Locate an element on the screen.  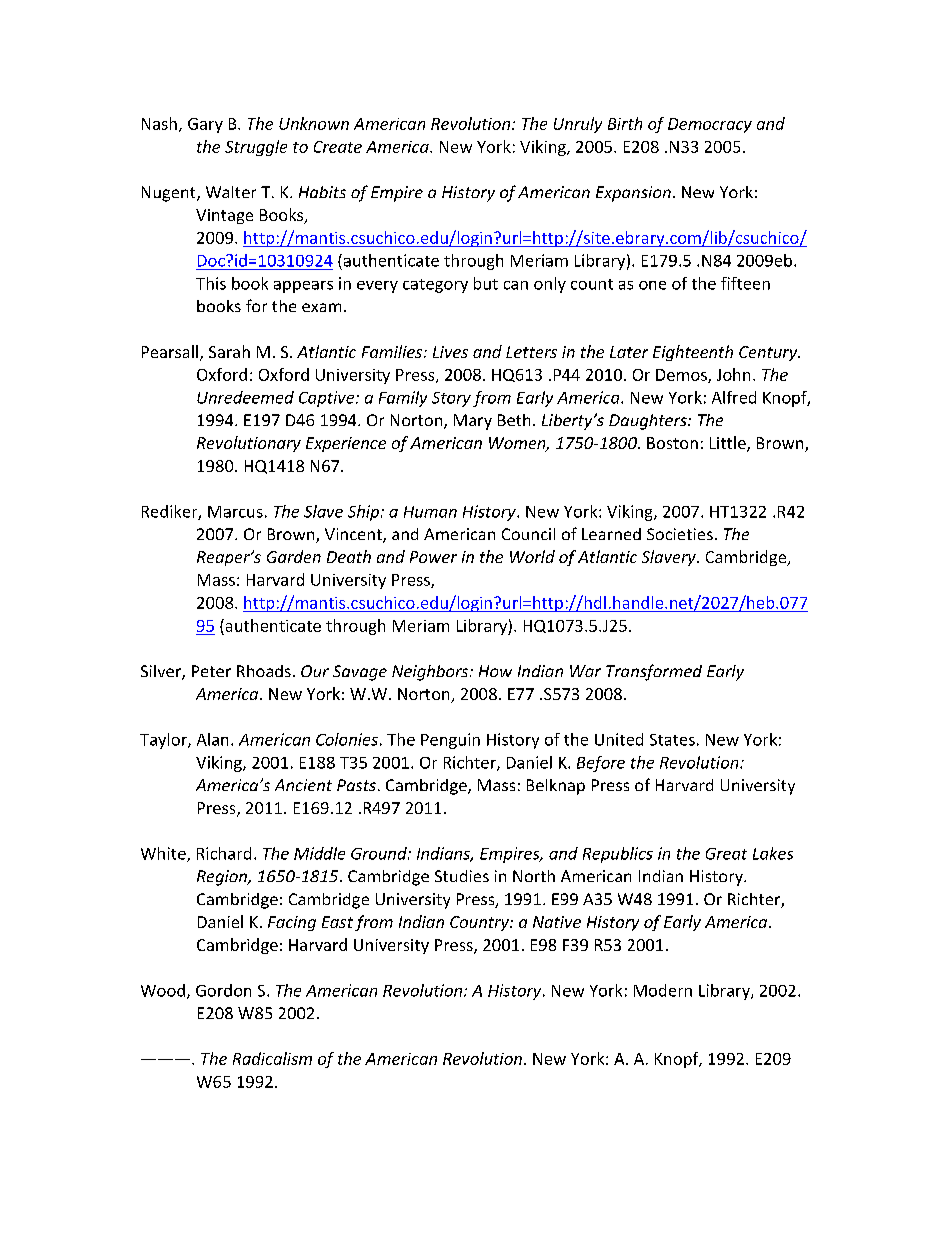
Struggle is located at coordinates (256, 148).
